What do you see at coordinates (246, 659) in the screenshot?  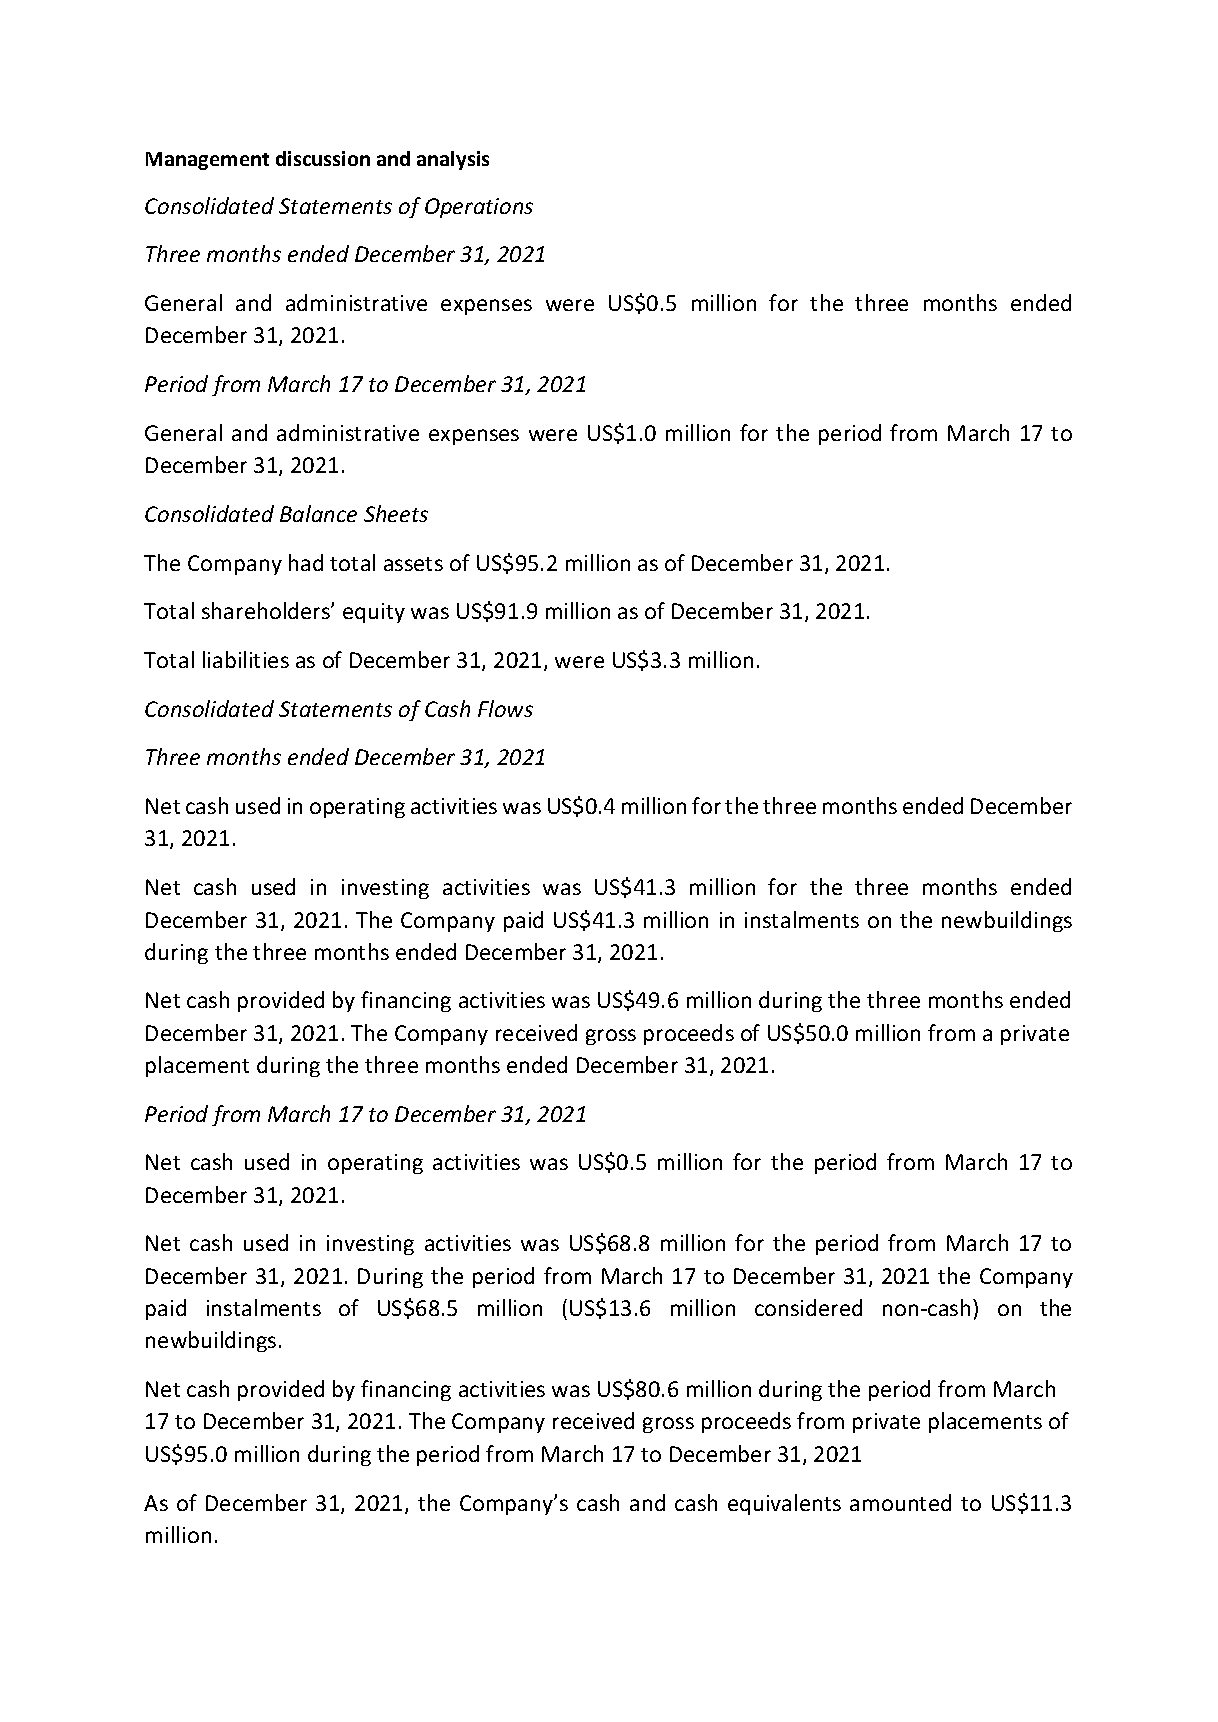 I see `liabilities` at bounding box center [246, 659].
